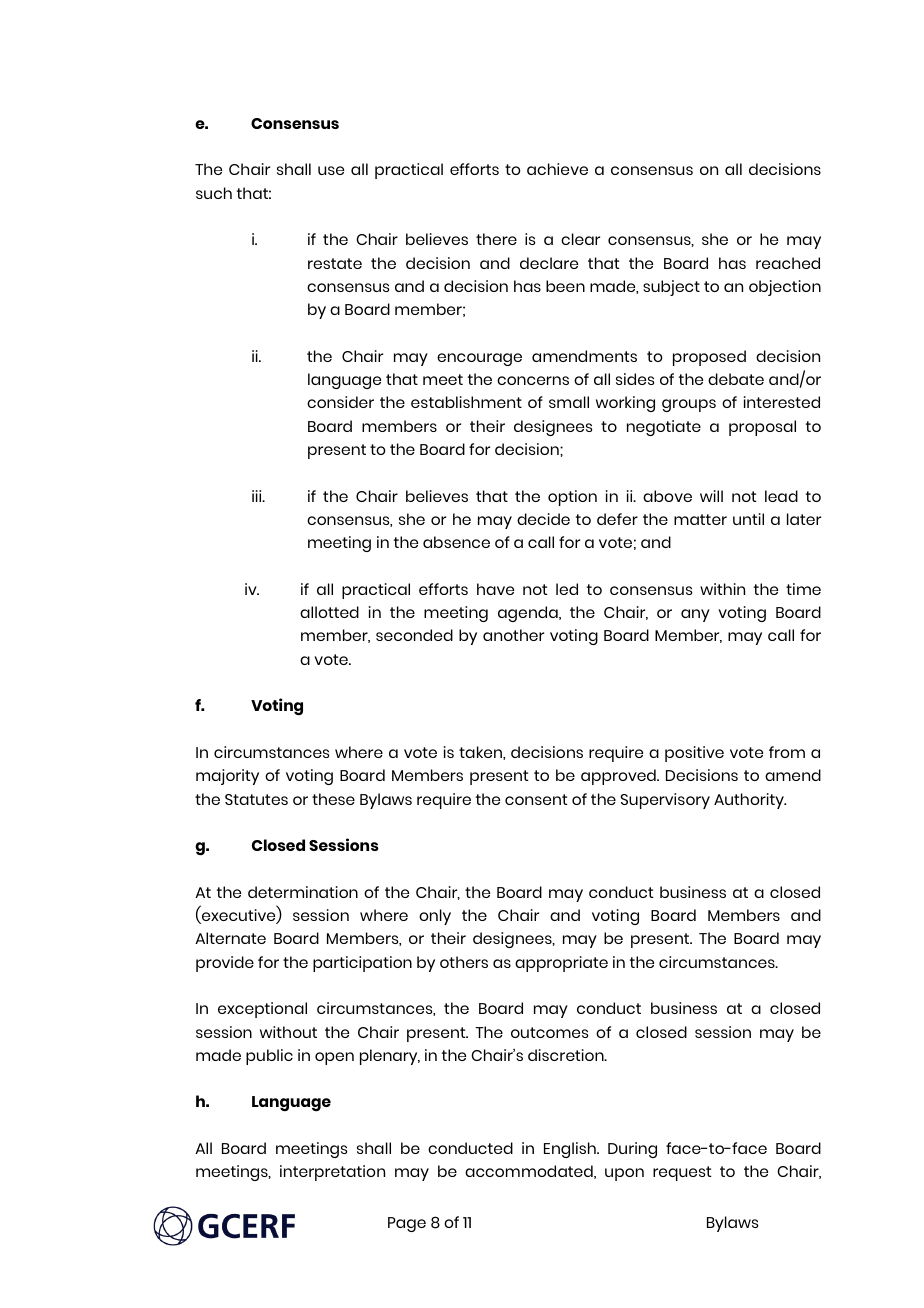 The image size is (924, 1308). What do you see at coordinates (332, 1173) in the image?
I see `interpretation` at bounding box center [332, 1173].
